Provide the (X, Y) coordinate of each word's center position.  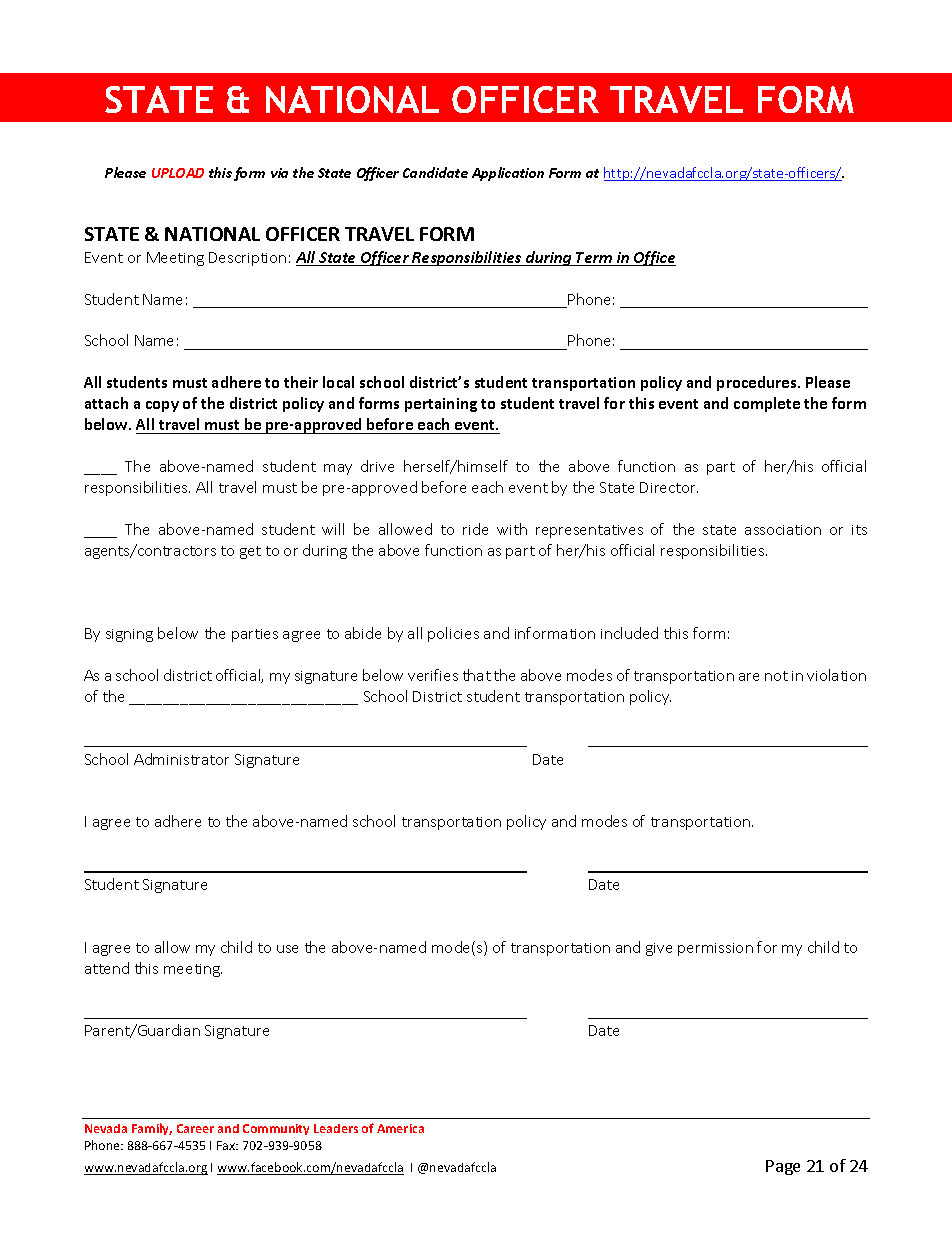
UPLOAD (178, 173)
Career (195, 1128)
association (783, 530)
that (477, 675)
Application (508, 174)
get (250, 552)
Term (594, 259)
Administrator (181, 759)
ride (475, 529)
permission (715, 949)
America (400, 1128)
